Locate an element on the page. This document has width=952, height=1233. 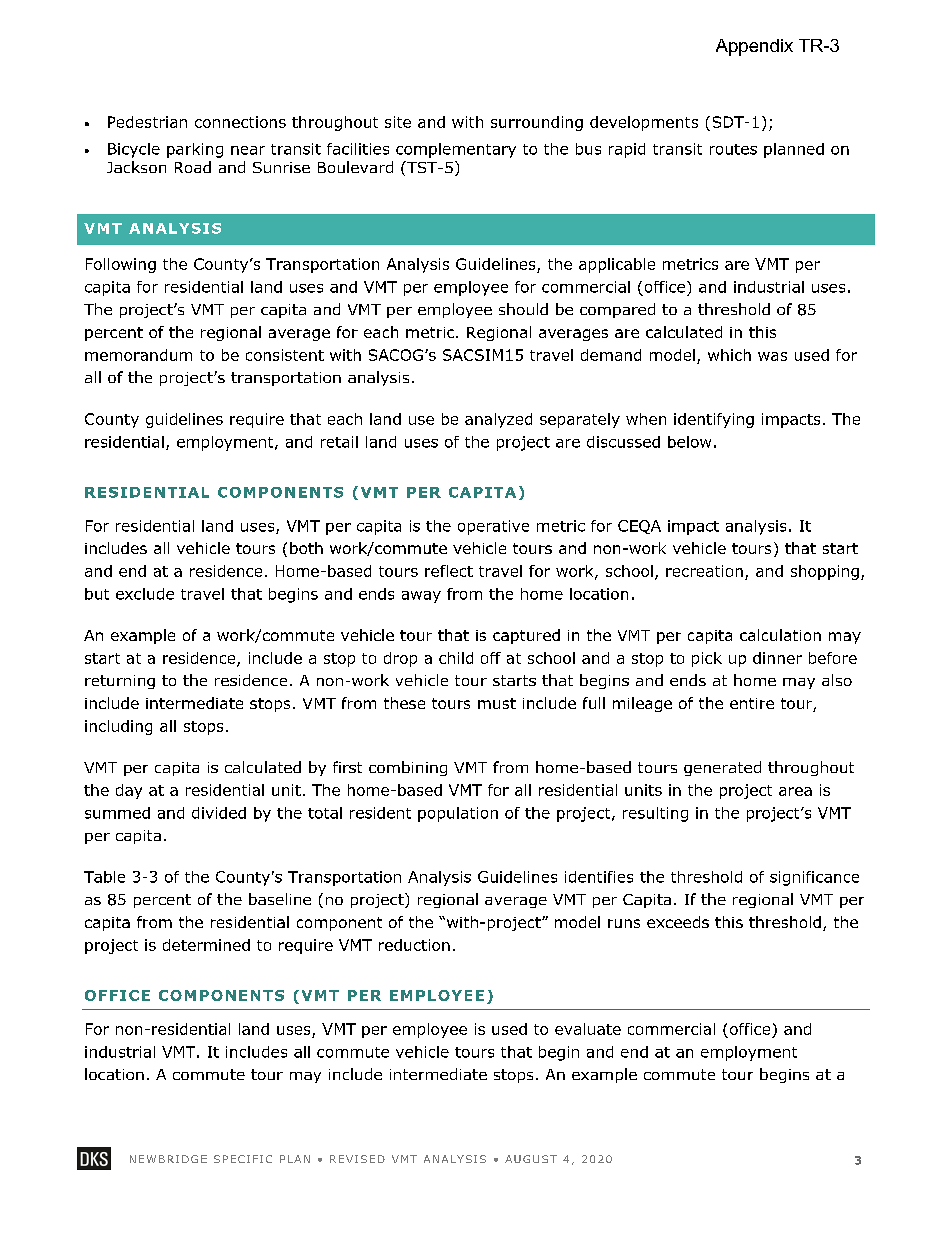
which is located at coordinates (729, 355).
